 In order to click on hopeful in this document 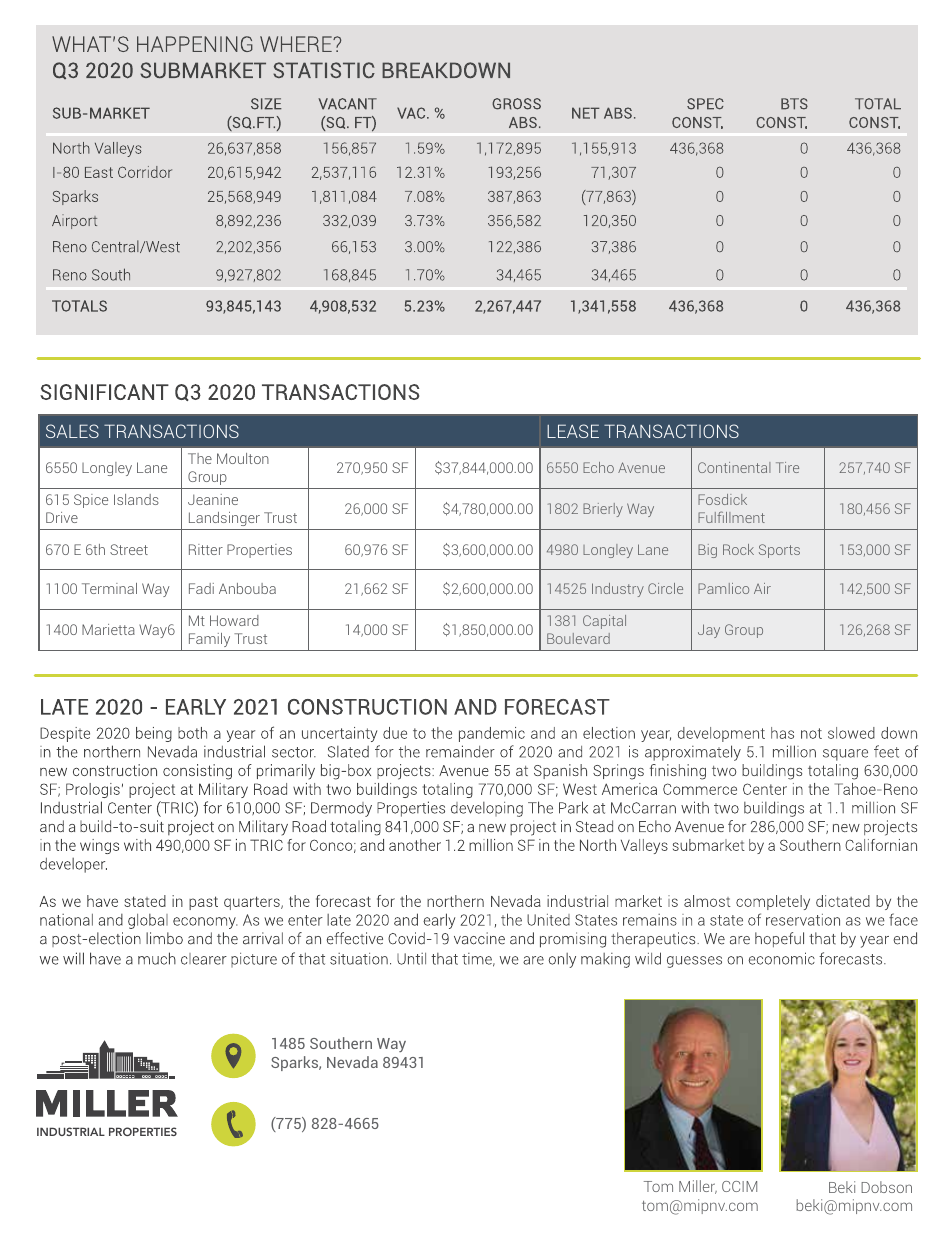, I will do `click(779, 939)`.
